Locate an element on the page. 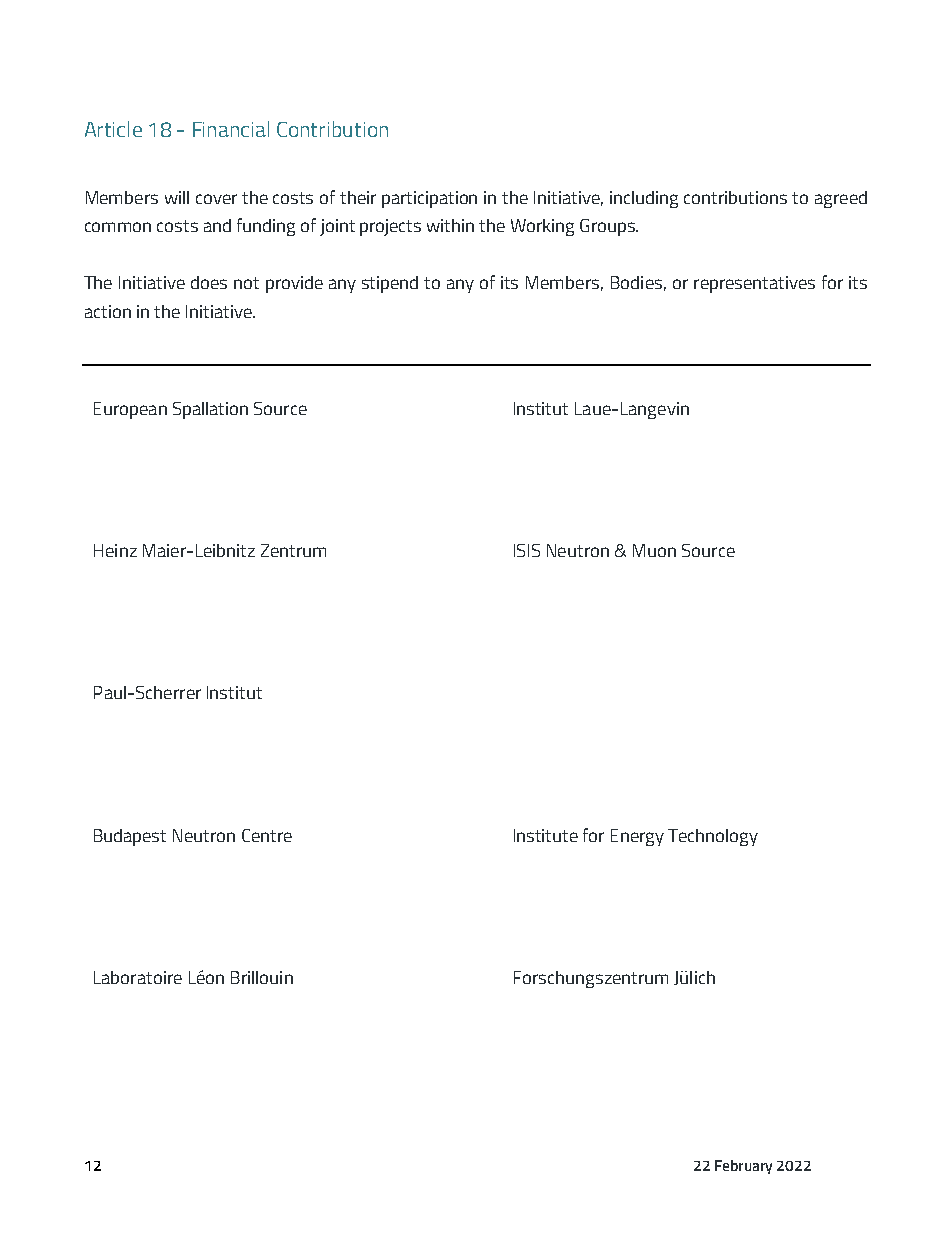 The image size is (952, 1233). ISIS is located at coordinates (527, 550).
